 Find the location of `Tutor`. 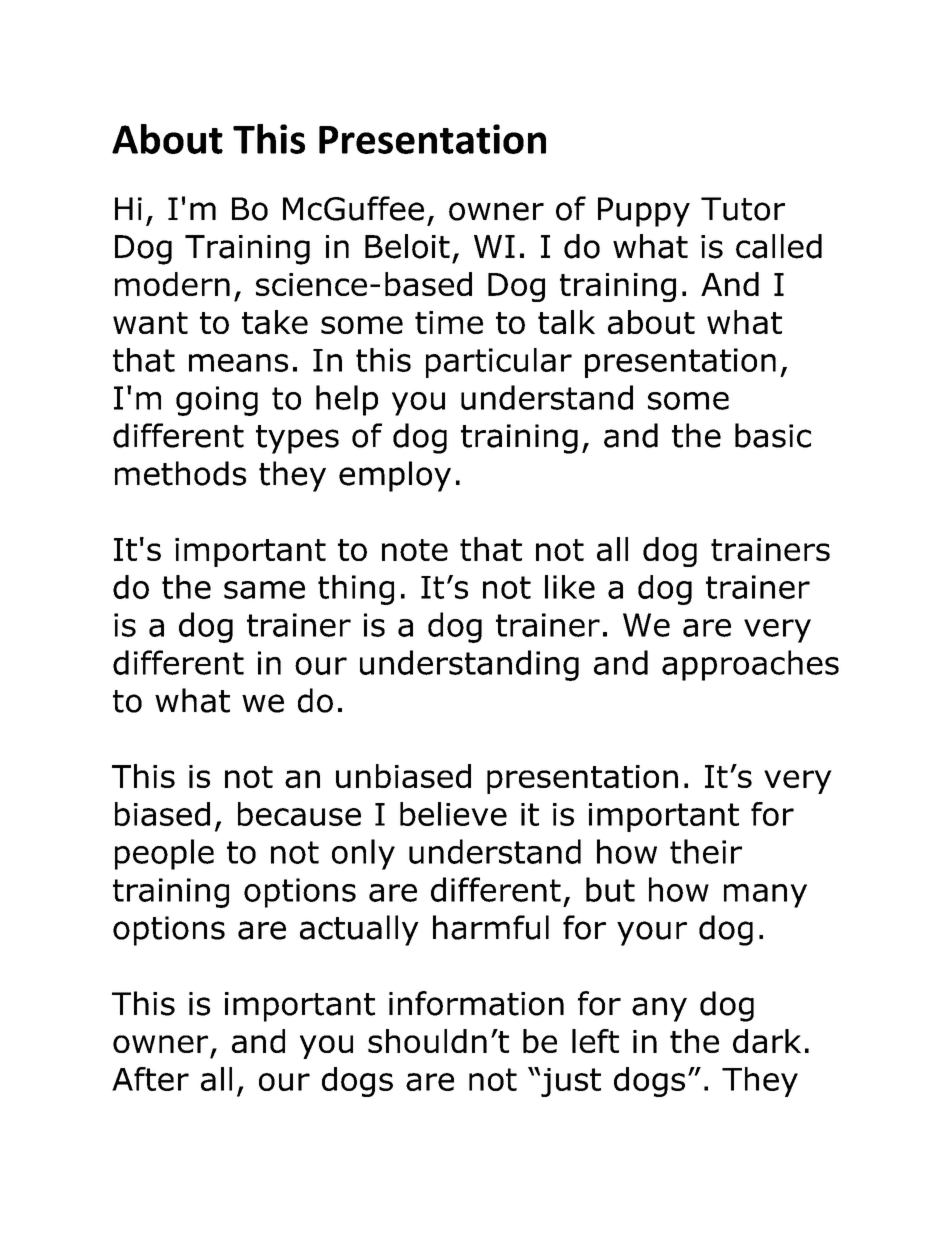

Tutor is located at coordinates (743, 209).
